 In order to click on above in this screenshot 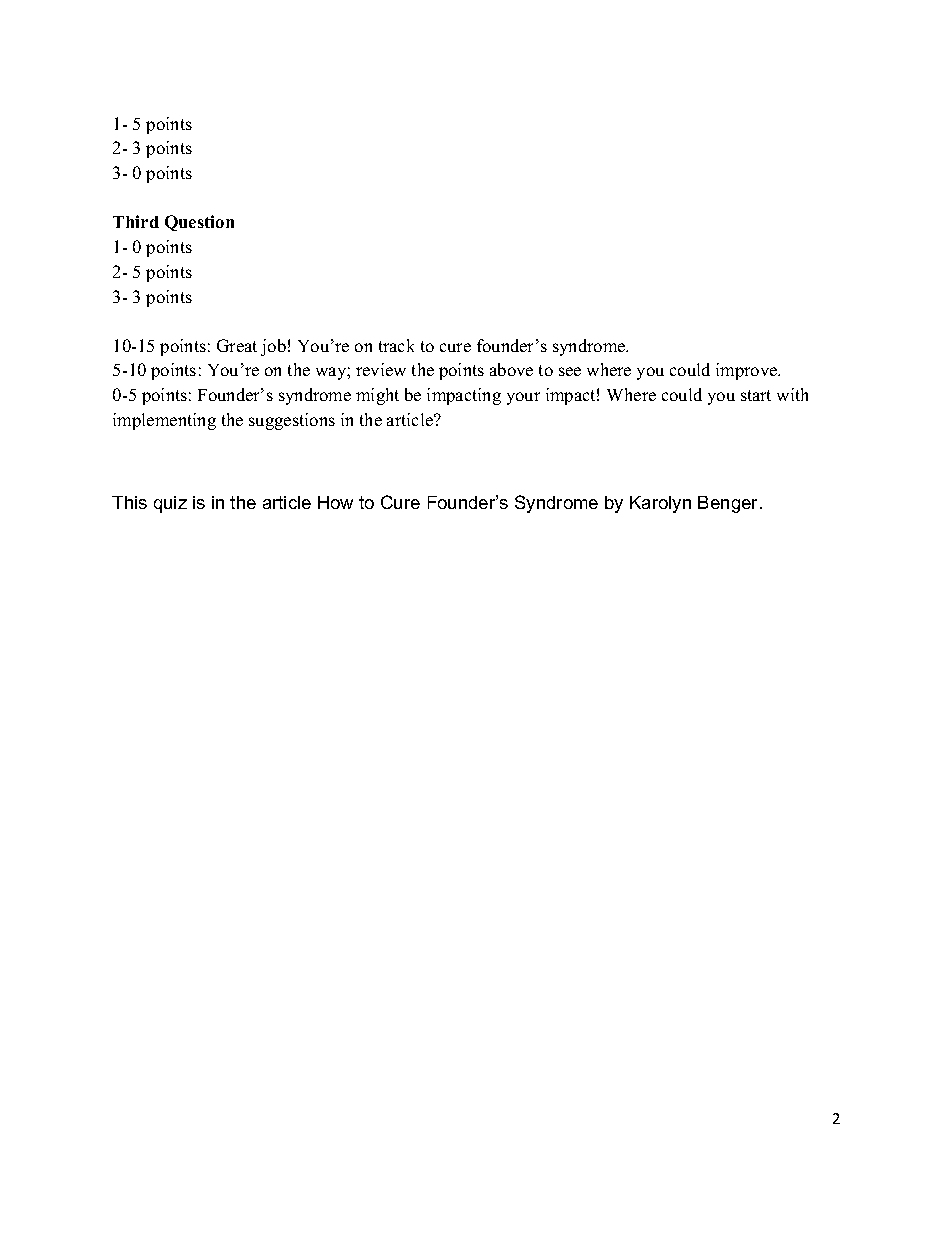, I will do `click(511, 369)`.
